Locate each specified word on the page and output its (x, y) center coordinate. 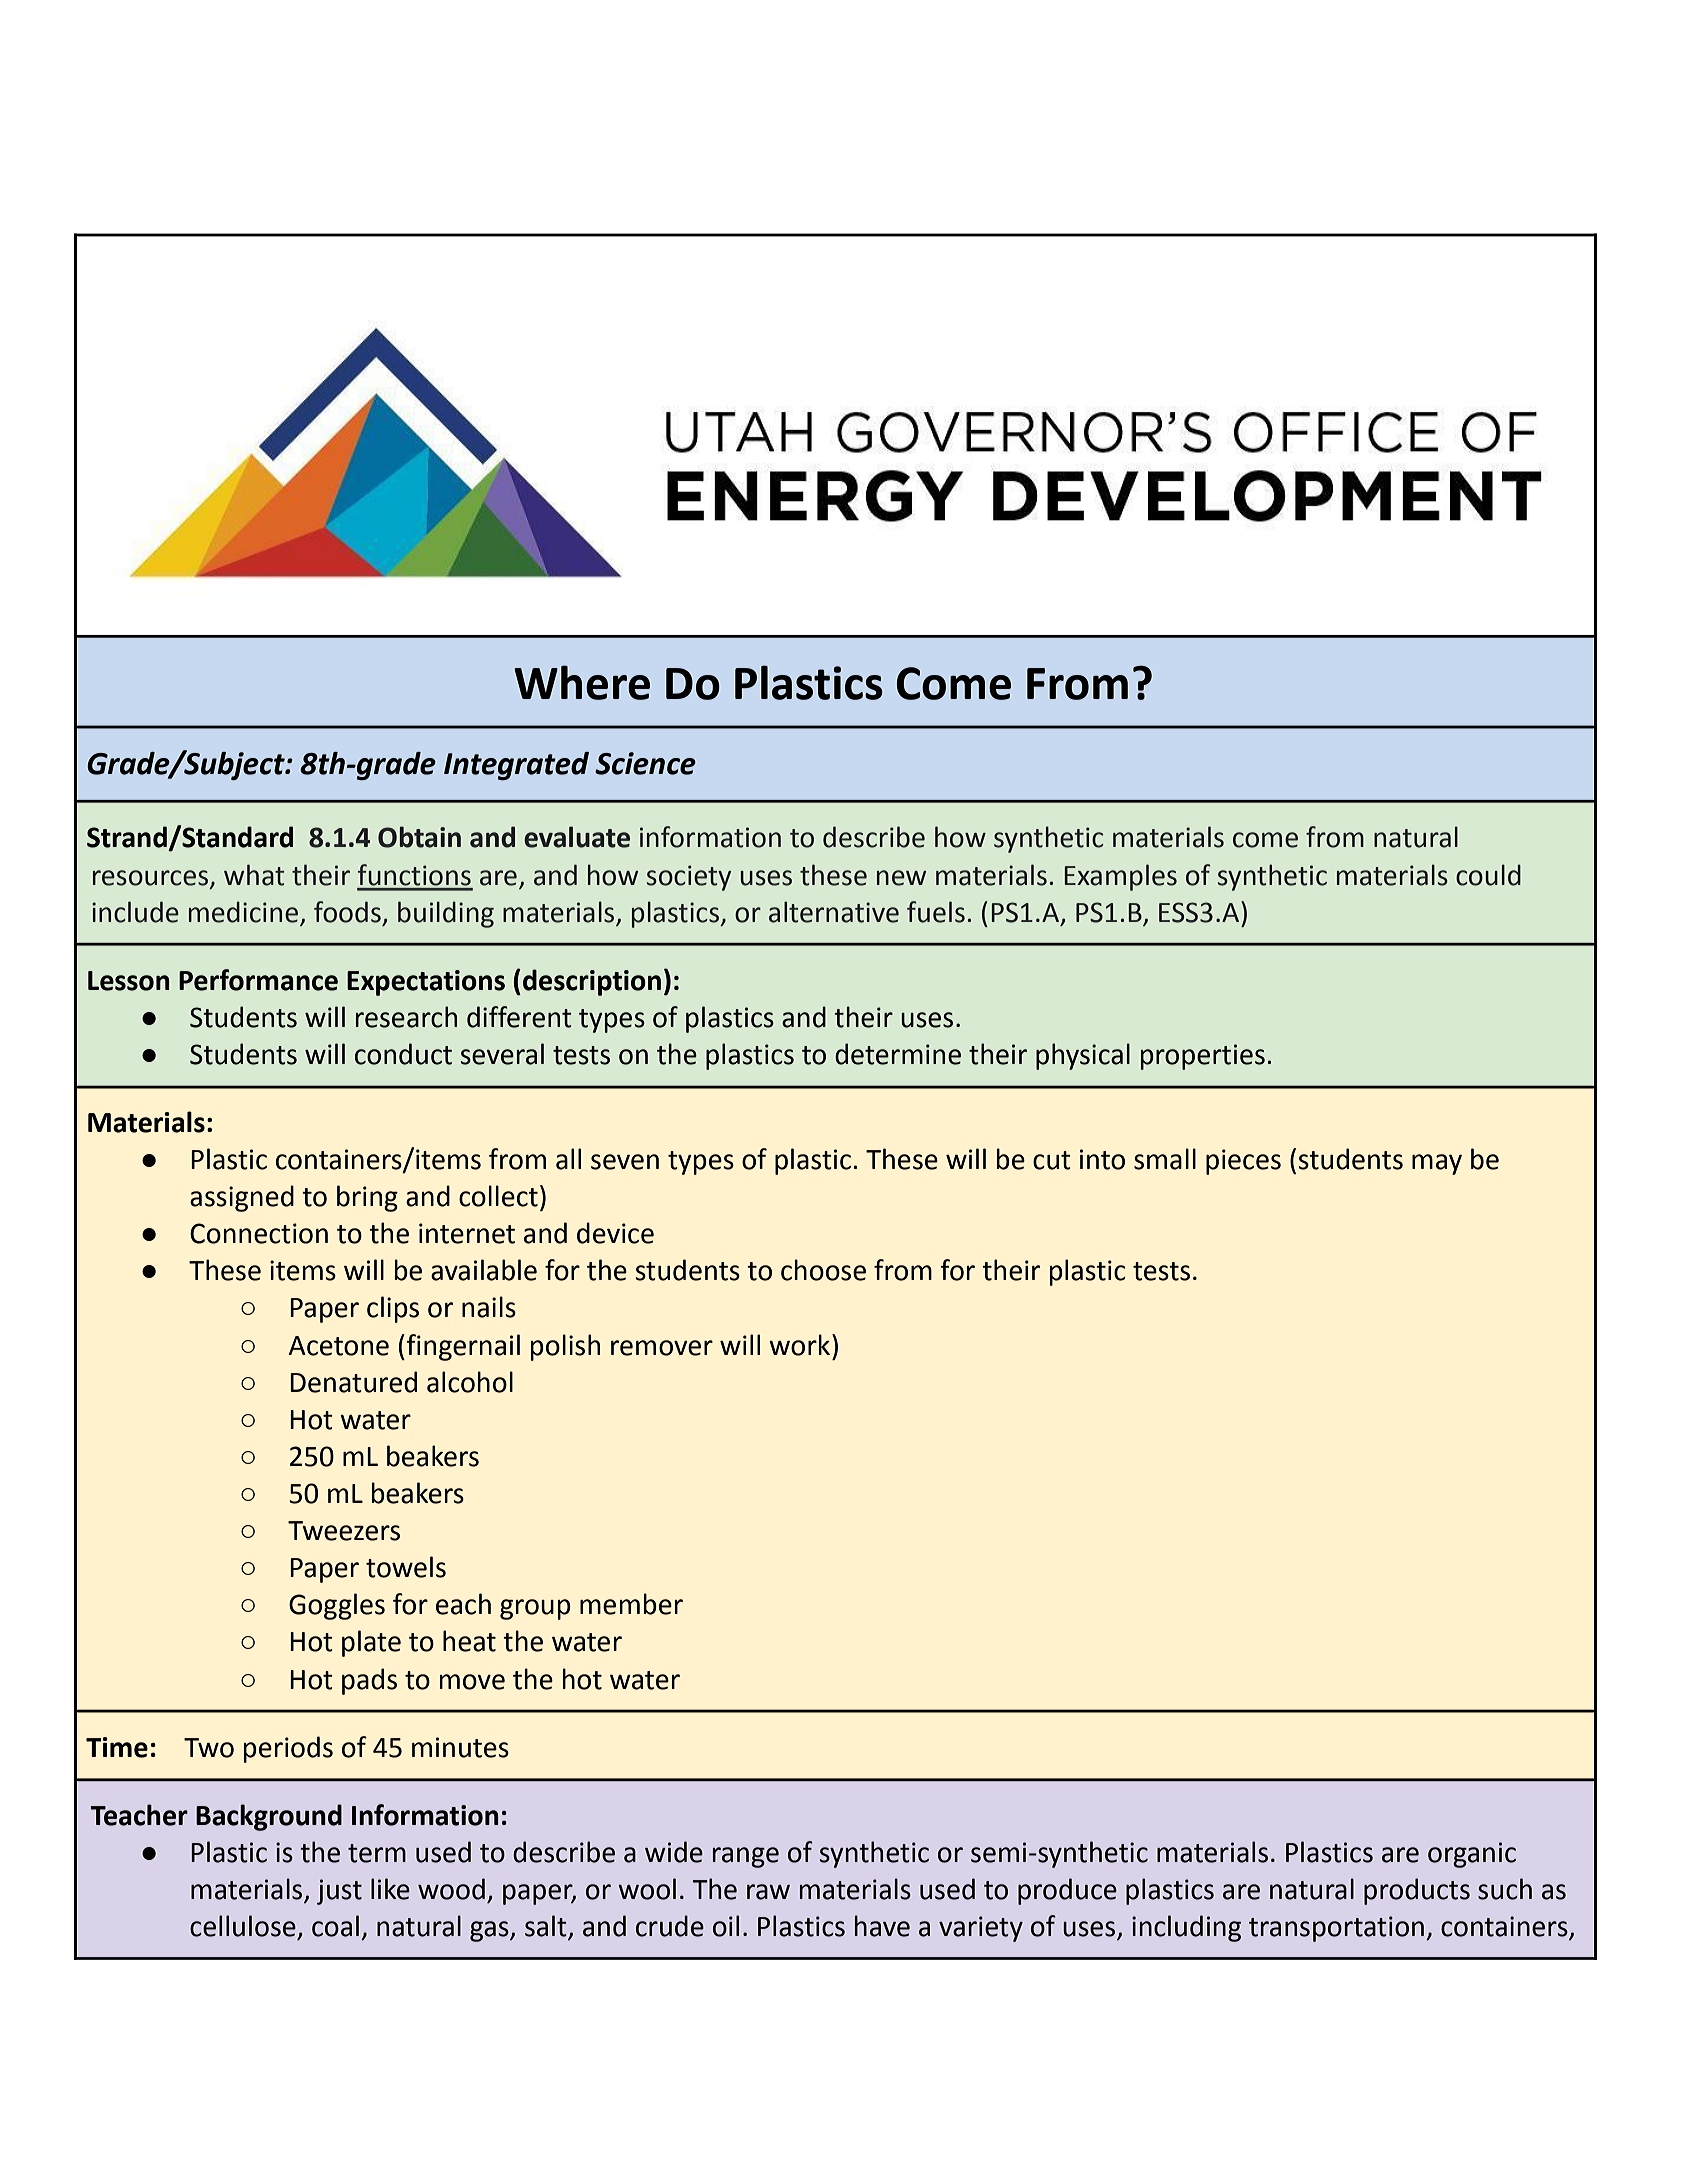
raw (768, 1892)
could (1488, 875)
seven (625, 1162)
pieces (1243, 1162)
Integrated (516, 766)
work (801, 1345)
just (339, 1892)
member (631, 1604)
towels (406, 1567)
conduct (403, 1054)
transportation (1336, 1929)
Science (645, 763)
